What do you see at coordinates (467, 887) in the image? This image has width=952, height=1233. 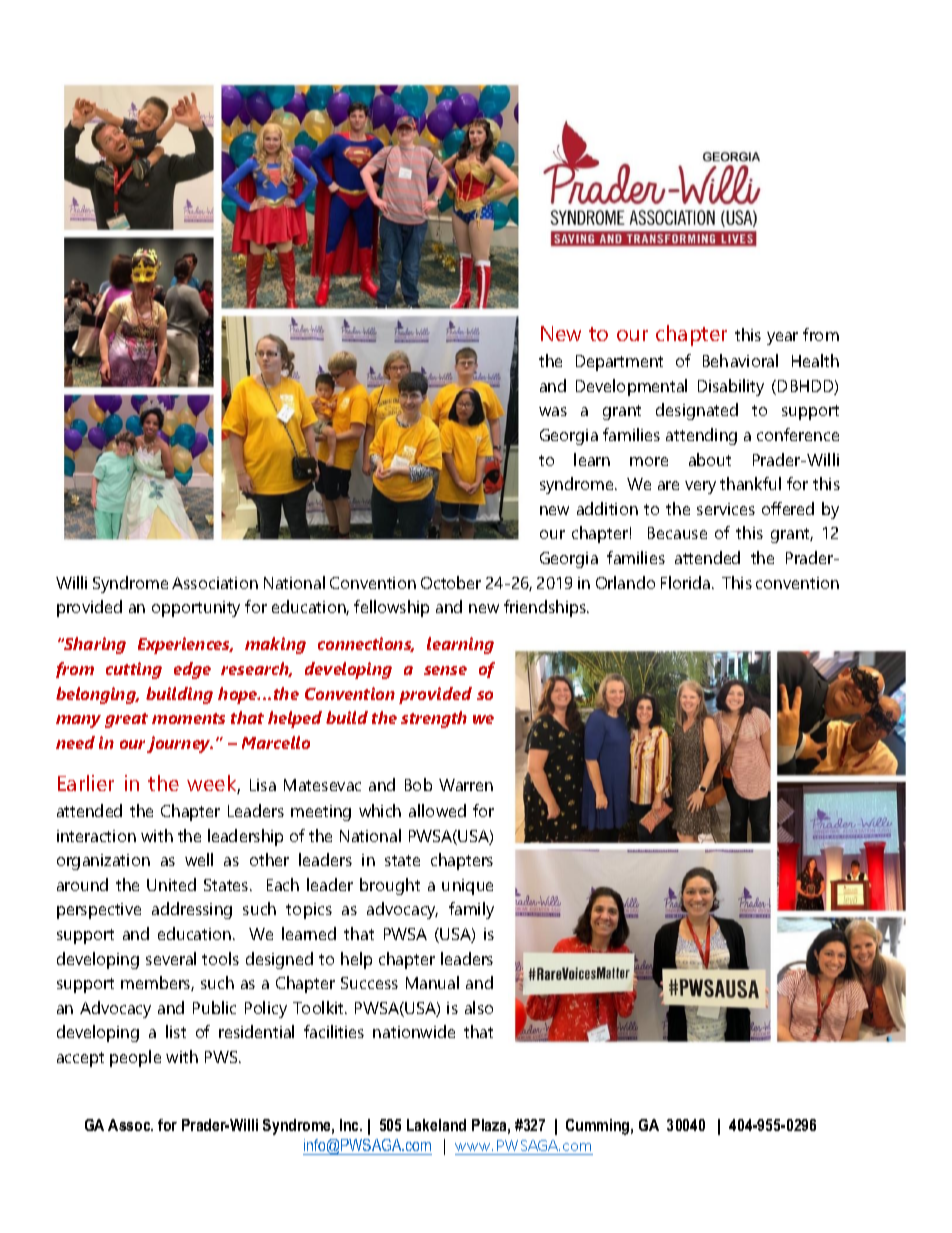 I see `unique` at bounding box center [467, 887].
